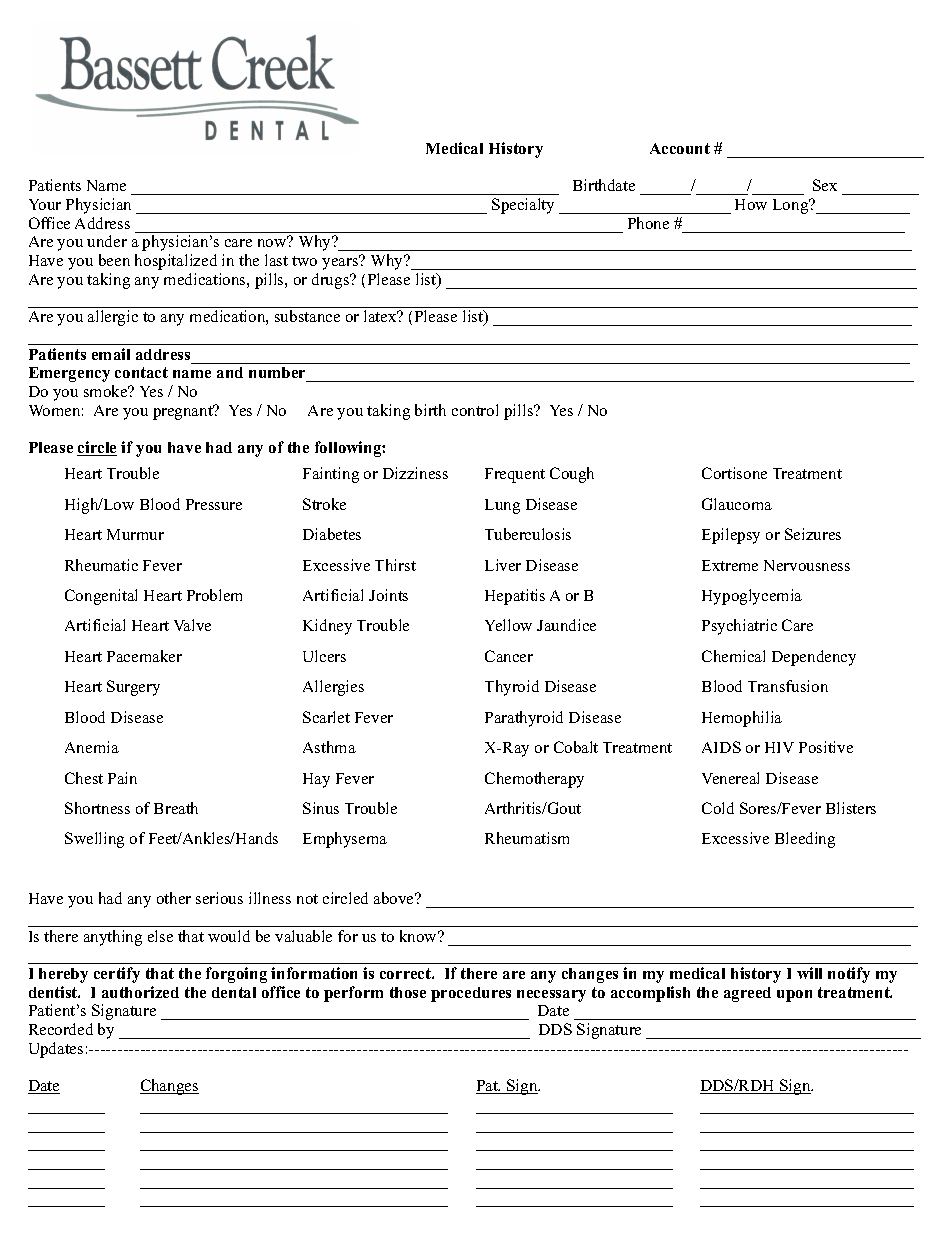 This image has height=1233, width=952. What do you see at coordinates (140, 992) in the image?
I see `authorized` at bounding box center [140, 992].
